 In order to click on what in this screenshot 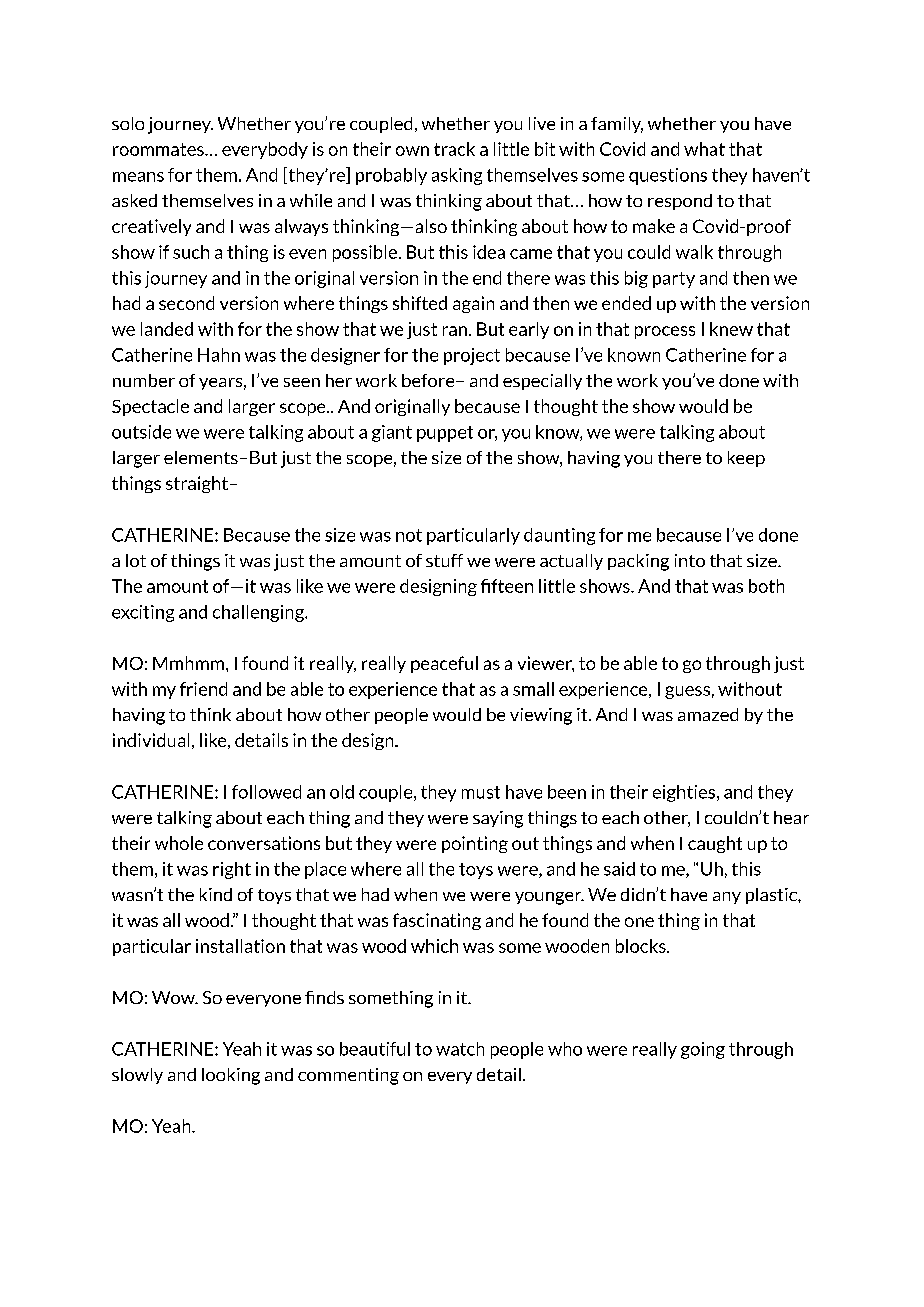, I will do `click(704, 149)`.
